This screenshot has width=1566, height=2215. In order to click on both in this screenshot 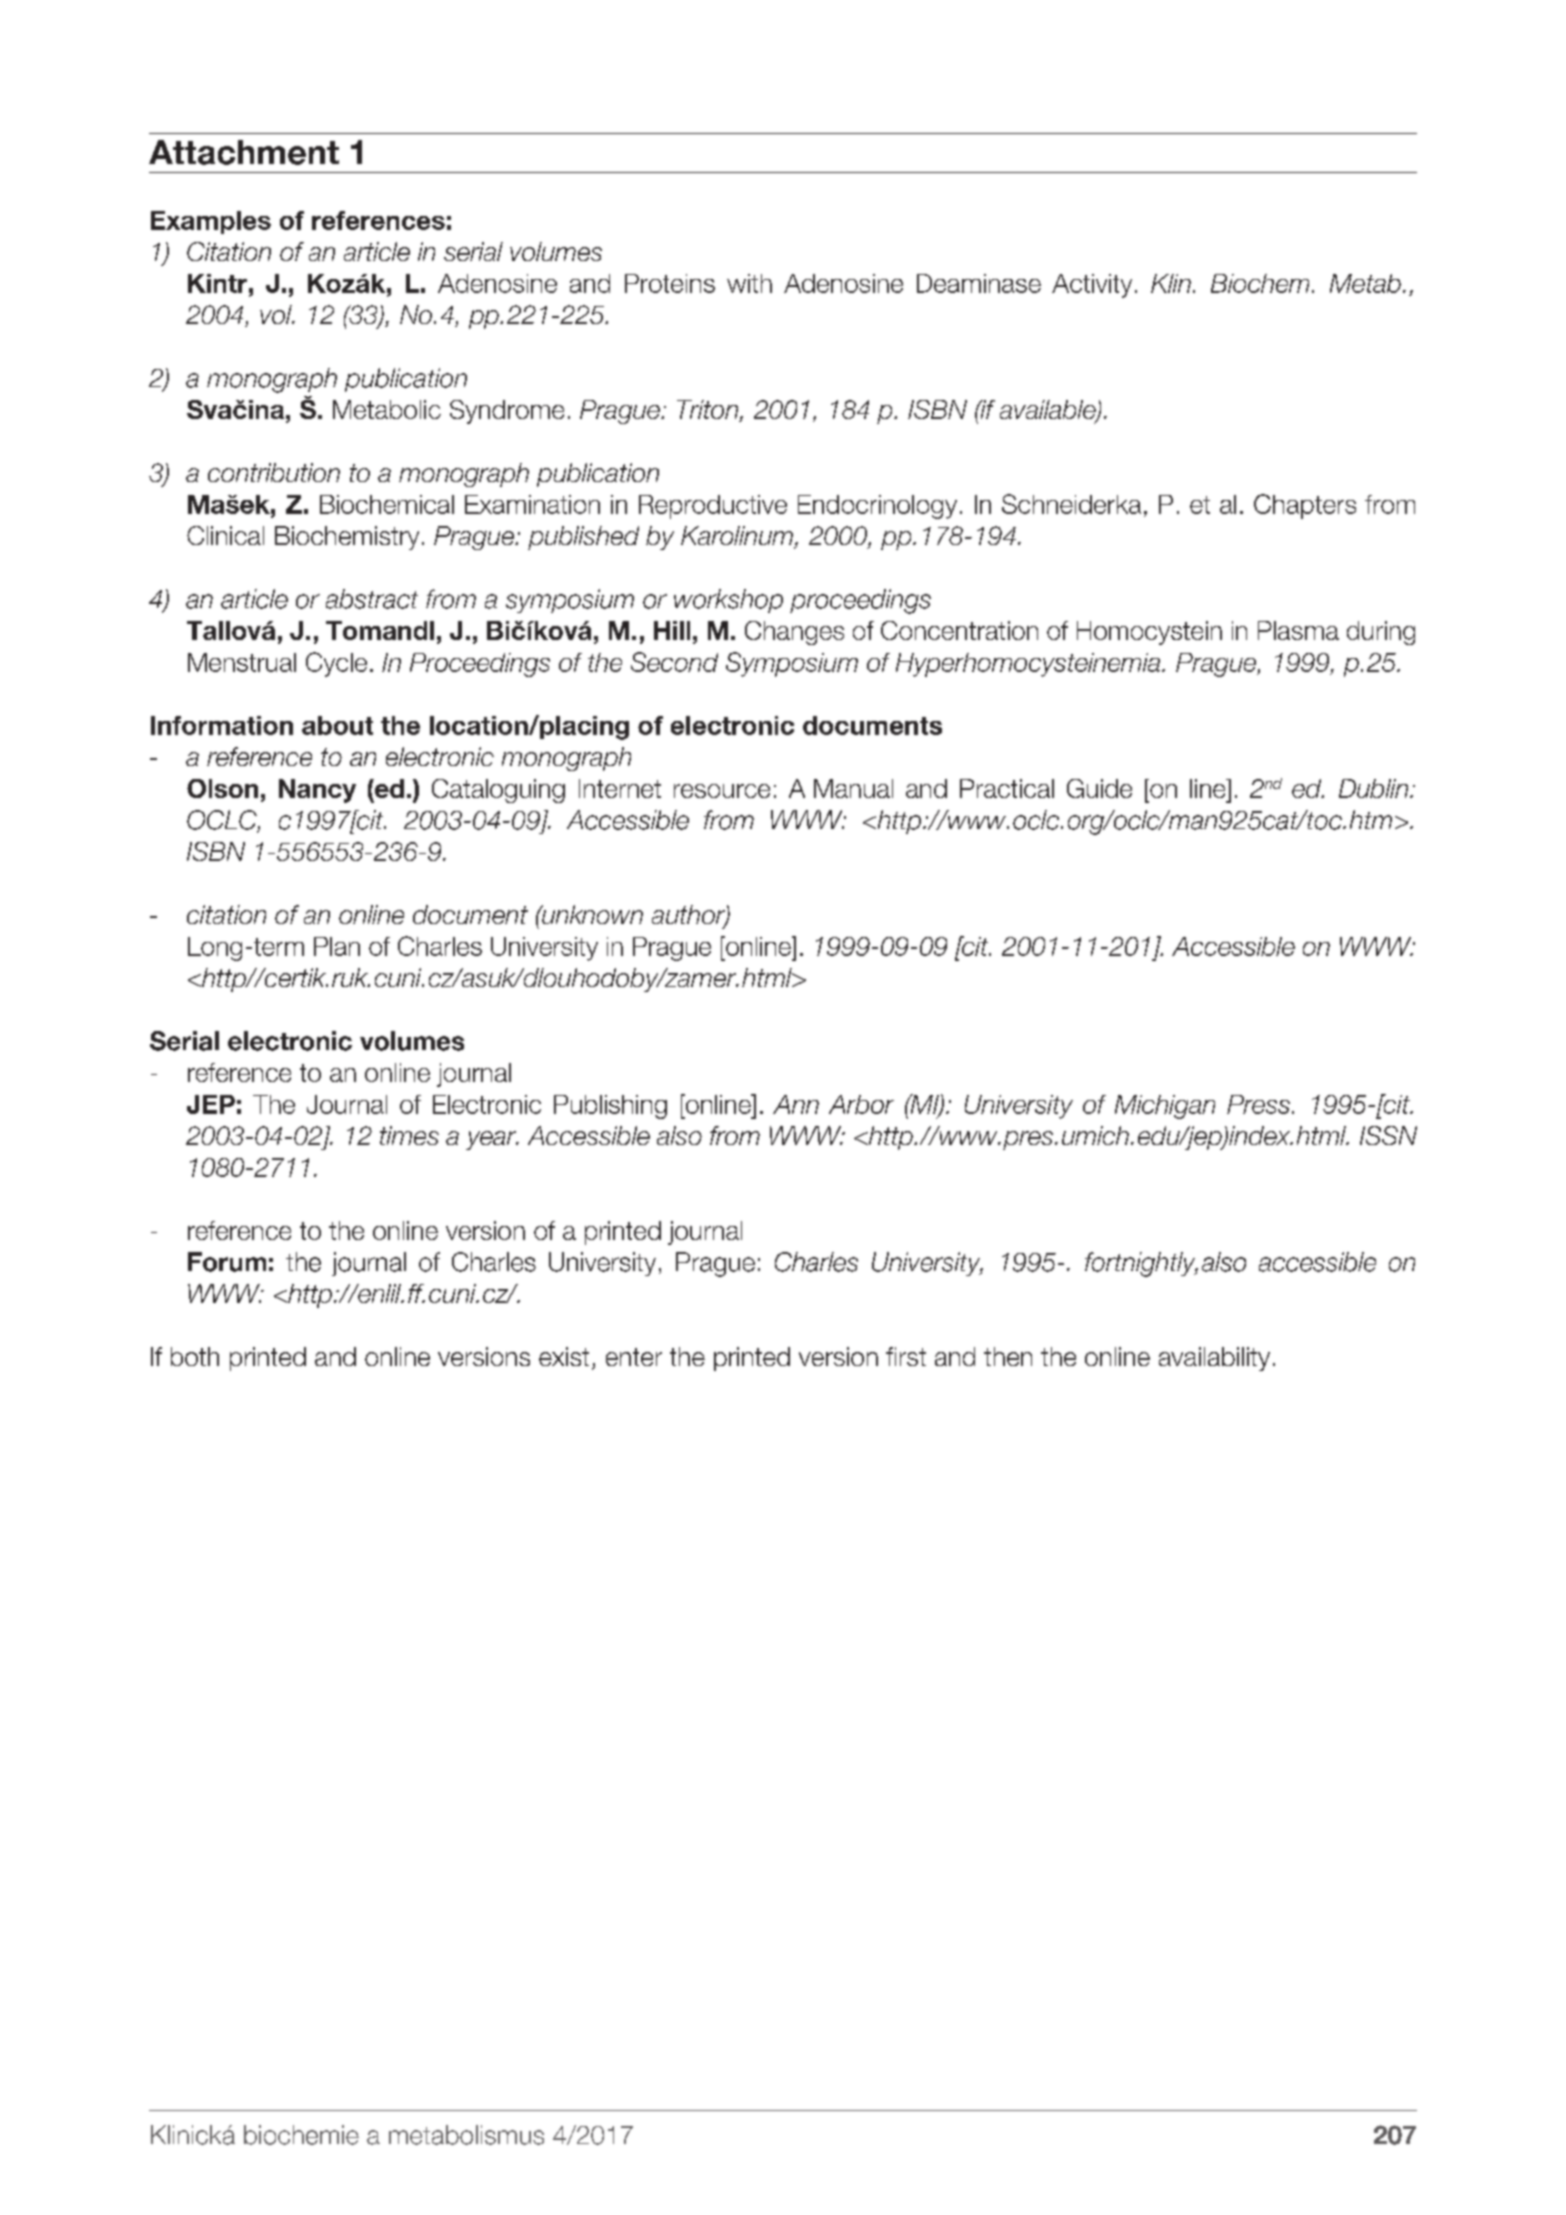, I will do `click(195, 1356)`.
